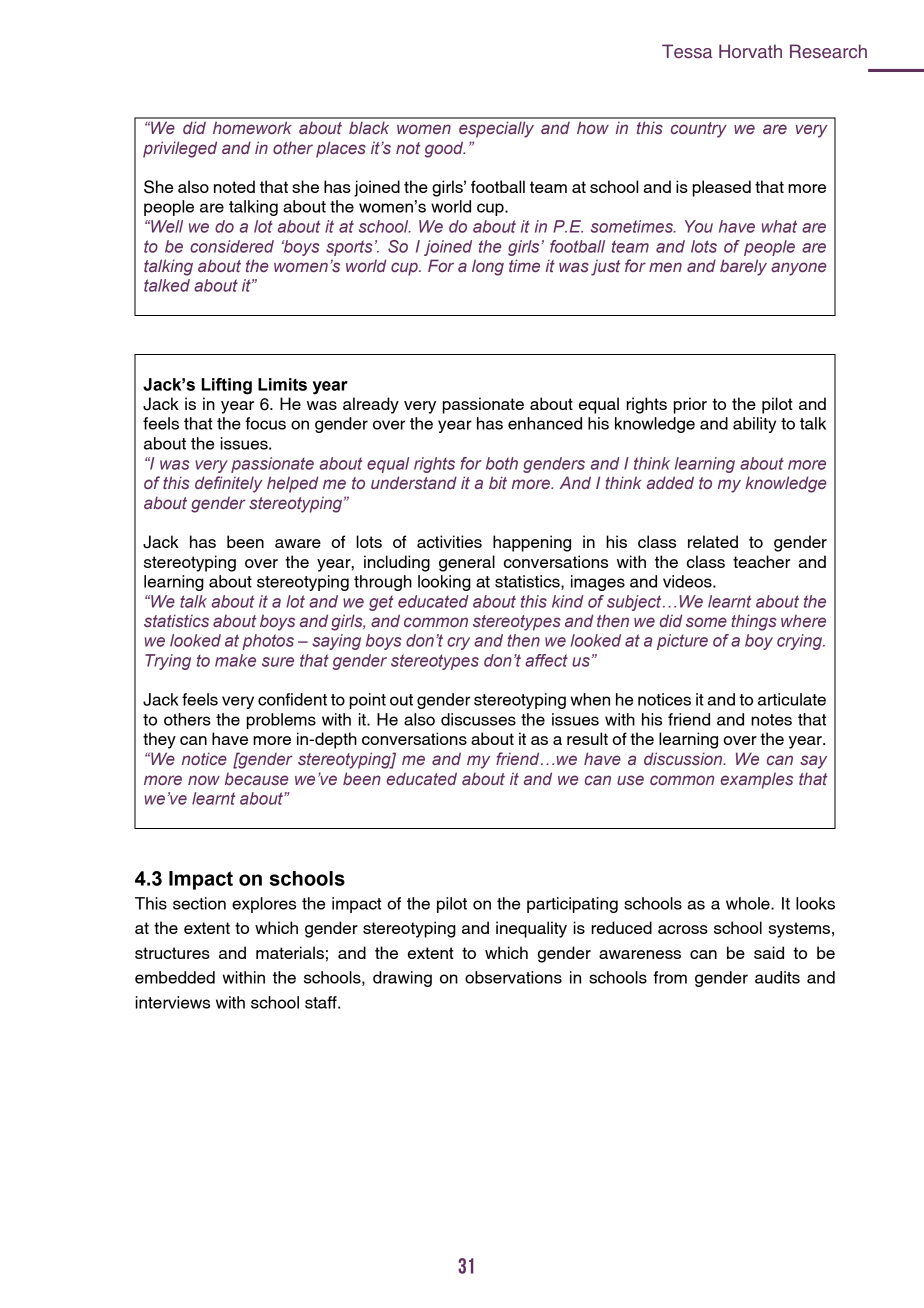  Describe the element at coordinates (713, 541) in the screenshot. I see `related` at that location.
